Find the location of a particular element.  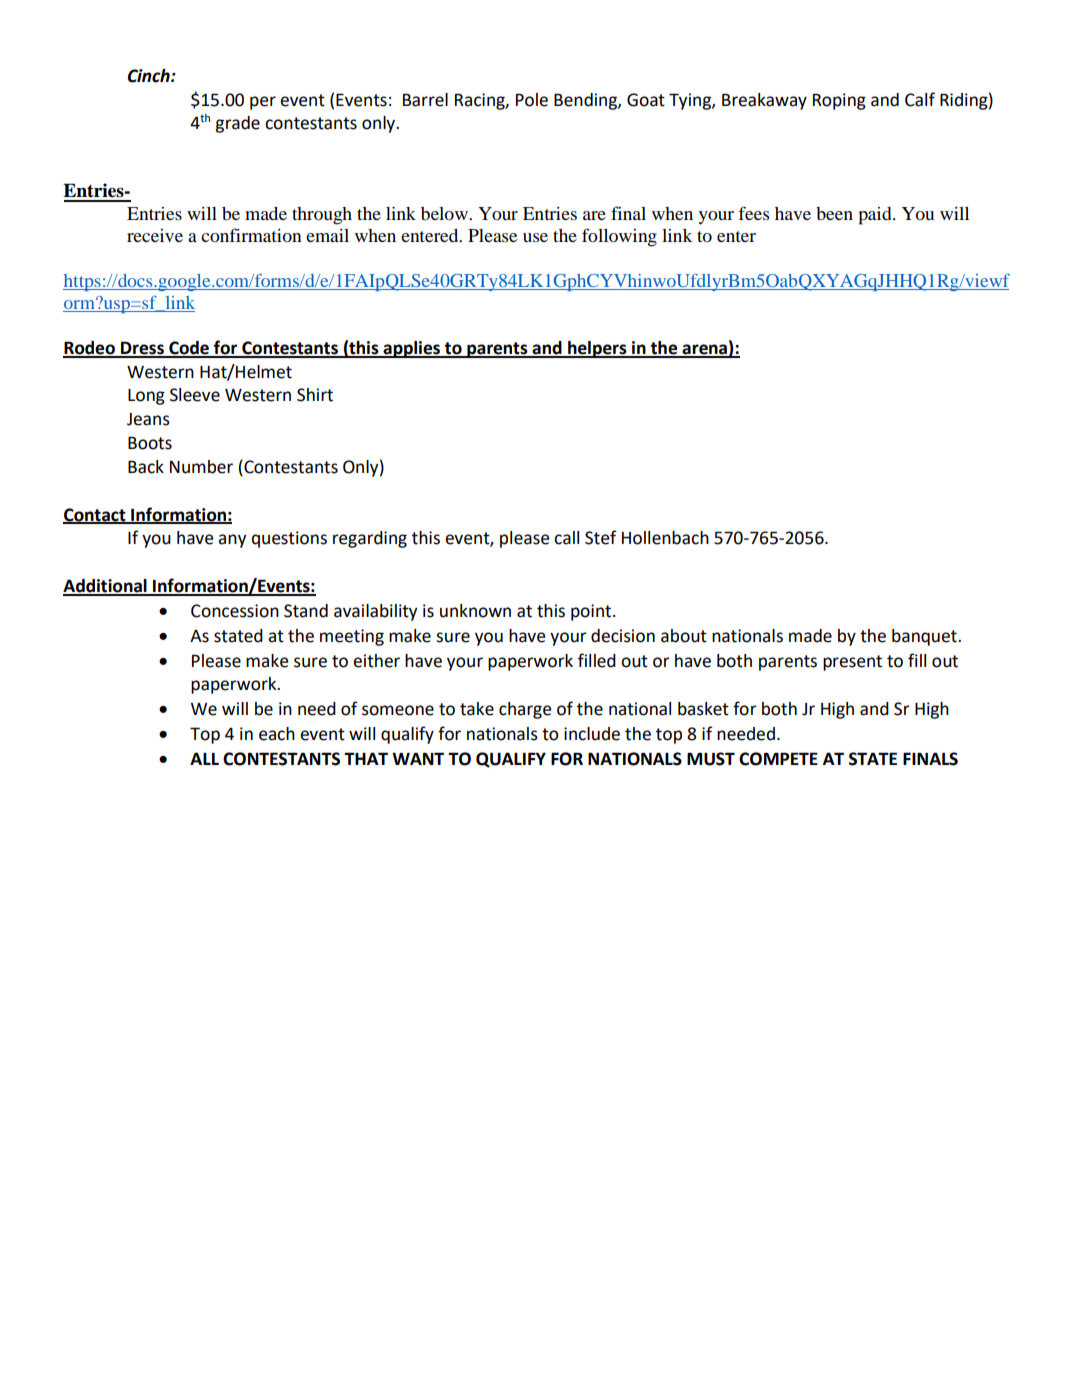

unknown is located at coordinates (475, 611).
